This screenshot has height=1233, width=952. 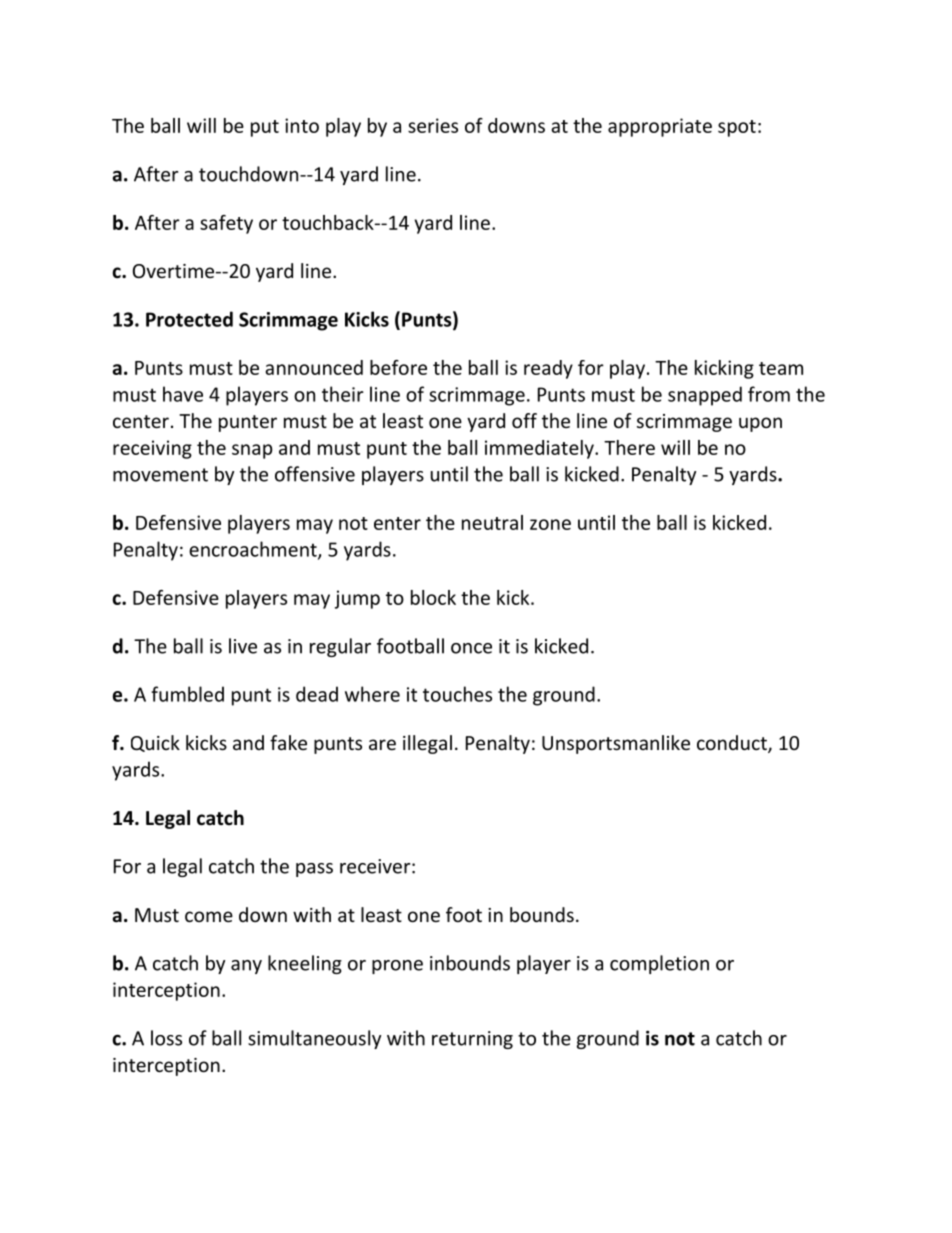 What do you see at coordinates (246, 967) in the screenshot?
I see `any` at bounding box center [246, 967].
